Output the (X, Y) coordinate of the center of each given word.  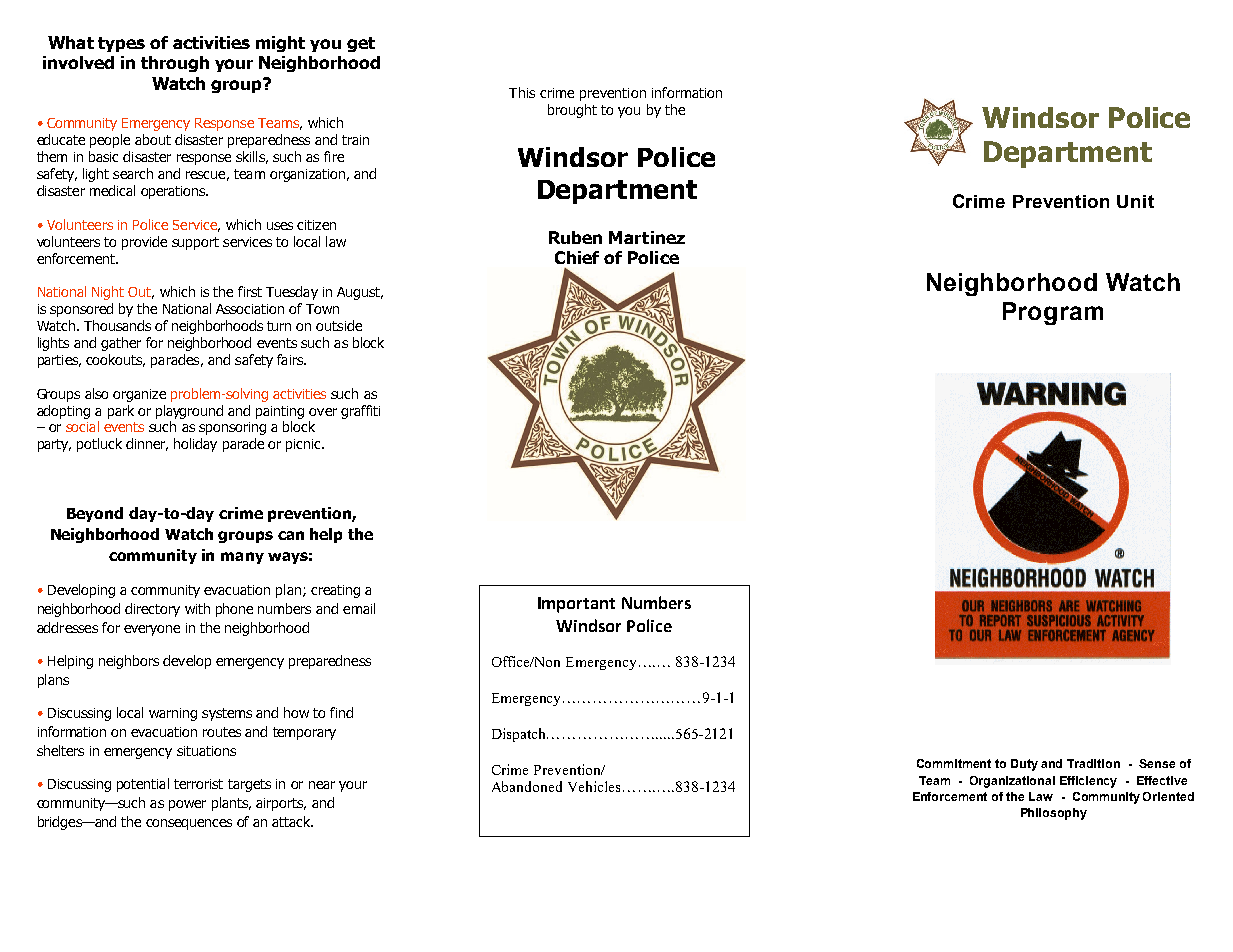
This (522, 92)
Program (1053, 313)
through (175, 64)
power (187, 805)
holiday (195, 445)
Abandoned (527, 786)
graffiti (360, 412)
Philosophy (1054, 814)
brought (572, 111)
